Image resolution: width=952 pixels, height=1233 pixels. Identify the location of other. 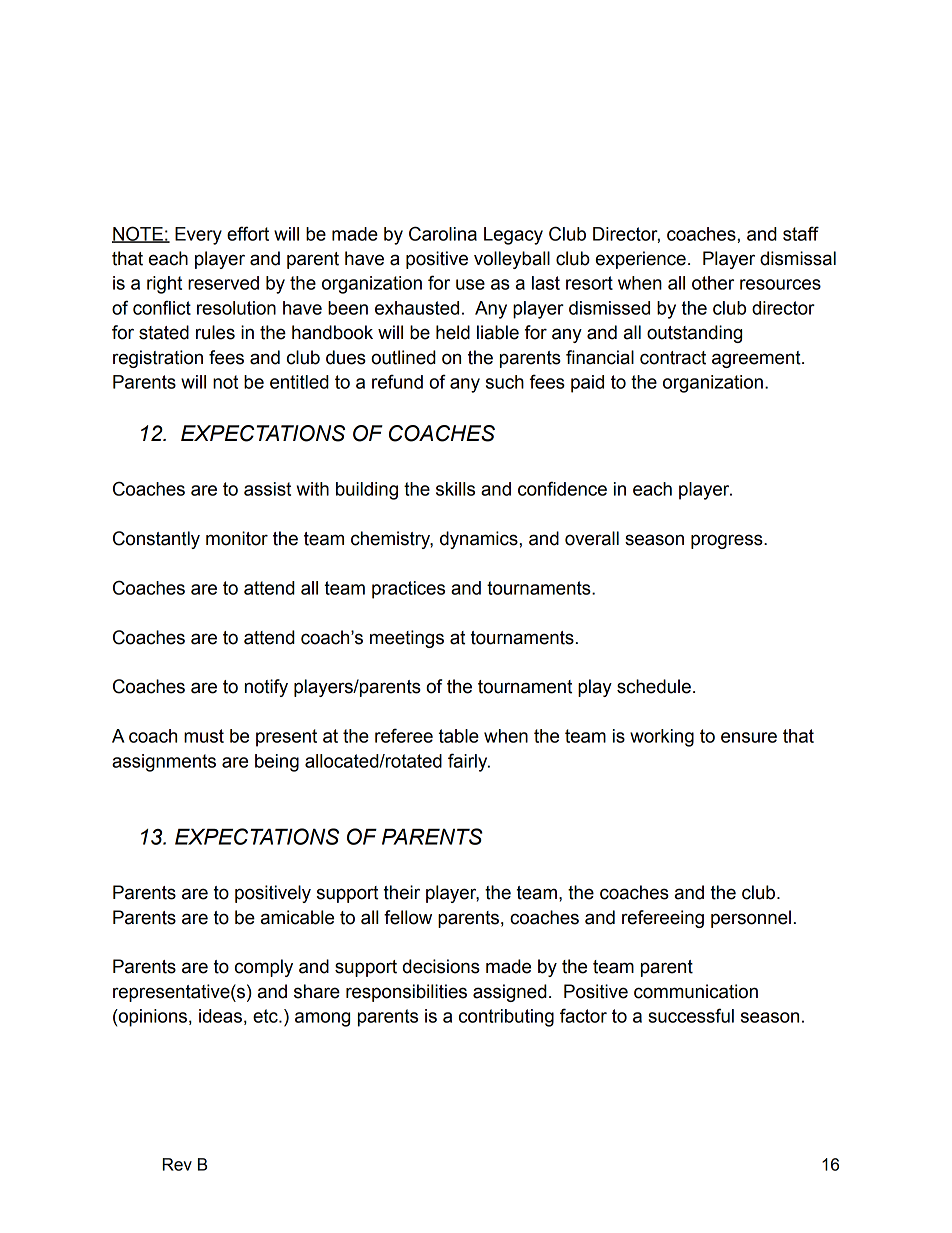
(713, 283).
